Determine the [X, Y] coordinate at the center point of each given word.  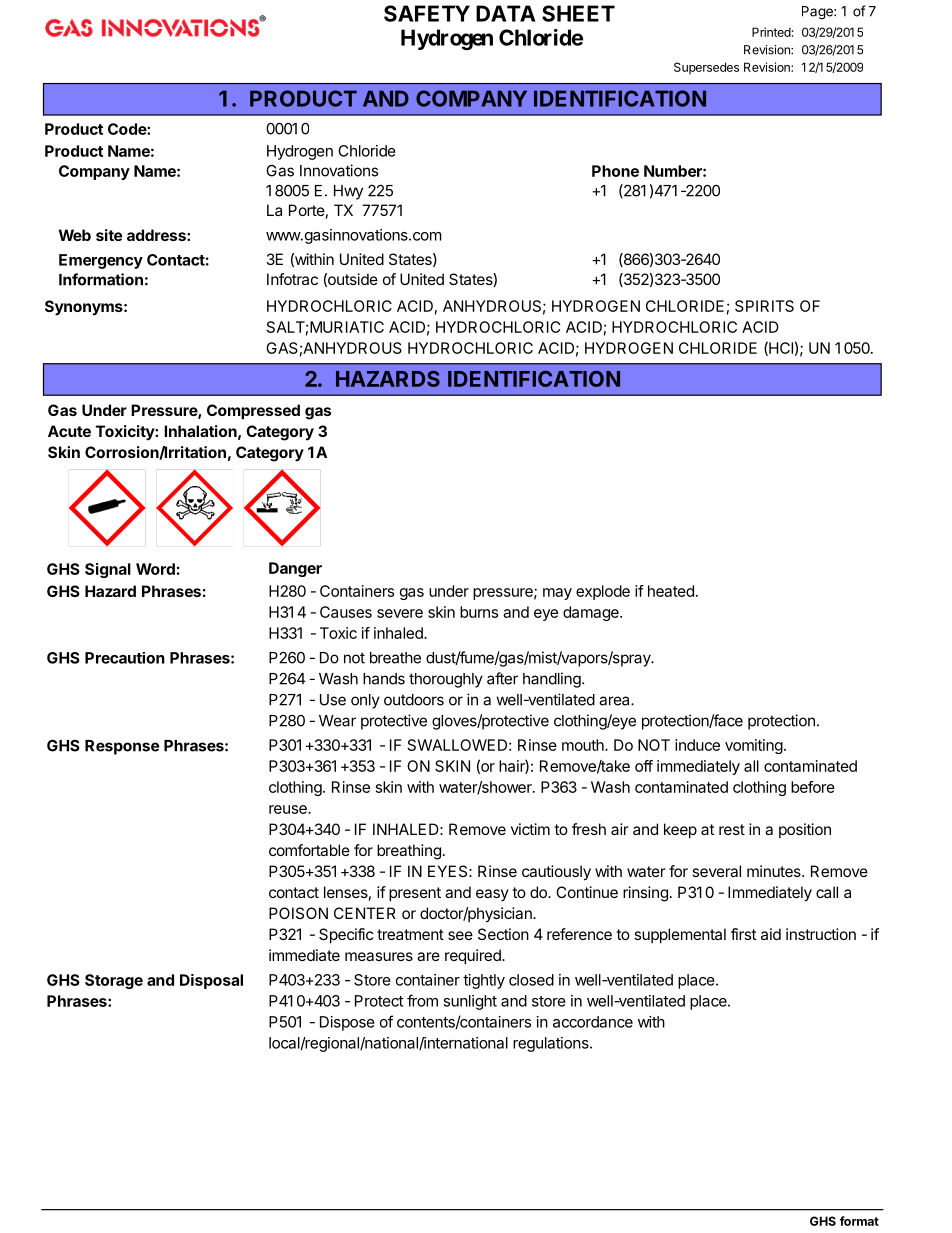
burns [479, 612]
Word [155, 569]
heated [671, 591]
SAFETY [427, 13]
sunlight [470, 1002]
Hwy [348, 192]
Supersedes [706, 68]
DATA [505, 13]
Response [122, 747]
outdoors [414, 700]
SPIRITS [764, 306]
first [743, 934]
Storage [114, 981]
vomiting [754, 746]
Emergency [101, 261]
